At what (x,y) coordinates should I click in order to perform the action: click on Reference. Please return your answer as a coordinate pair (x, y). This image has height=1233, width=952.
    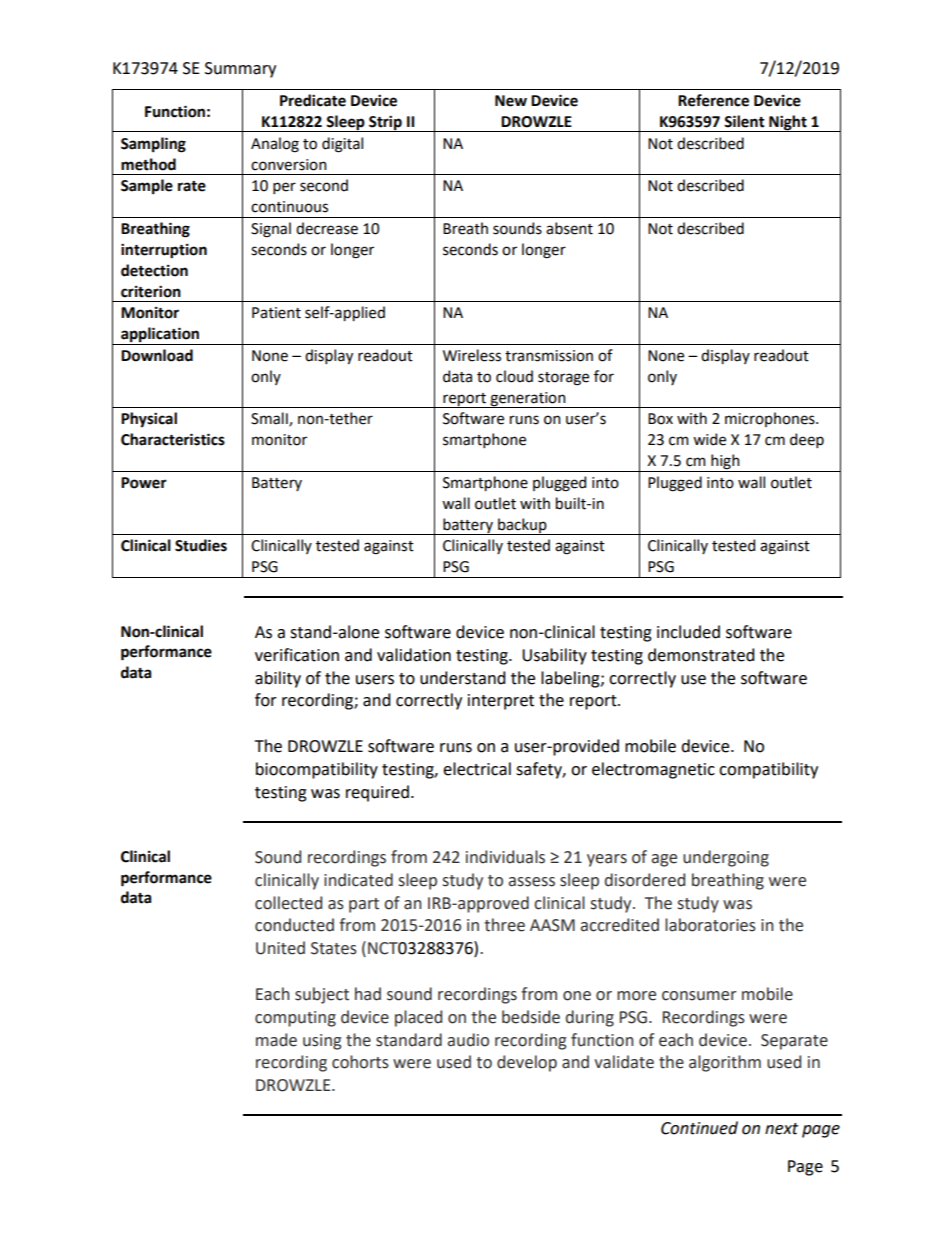
    Looking at the image, I should click on (713, 100).
